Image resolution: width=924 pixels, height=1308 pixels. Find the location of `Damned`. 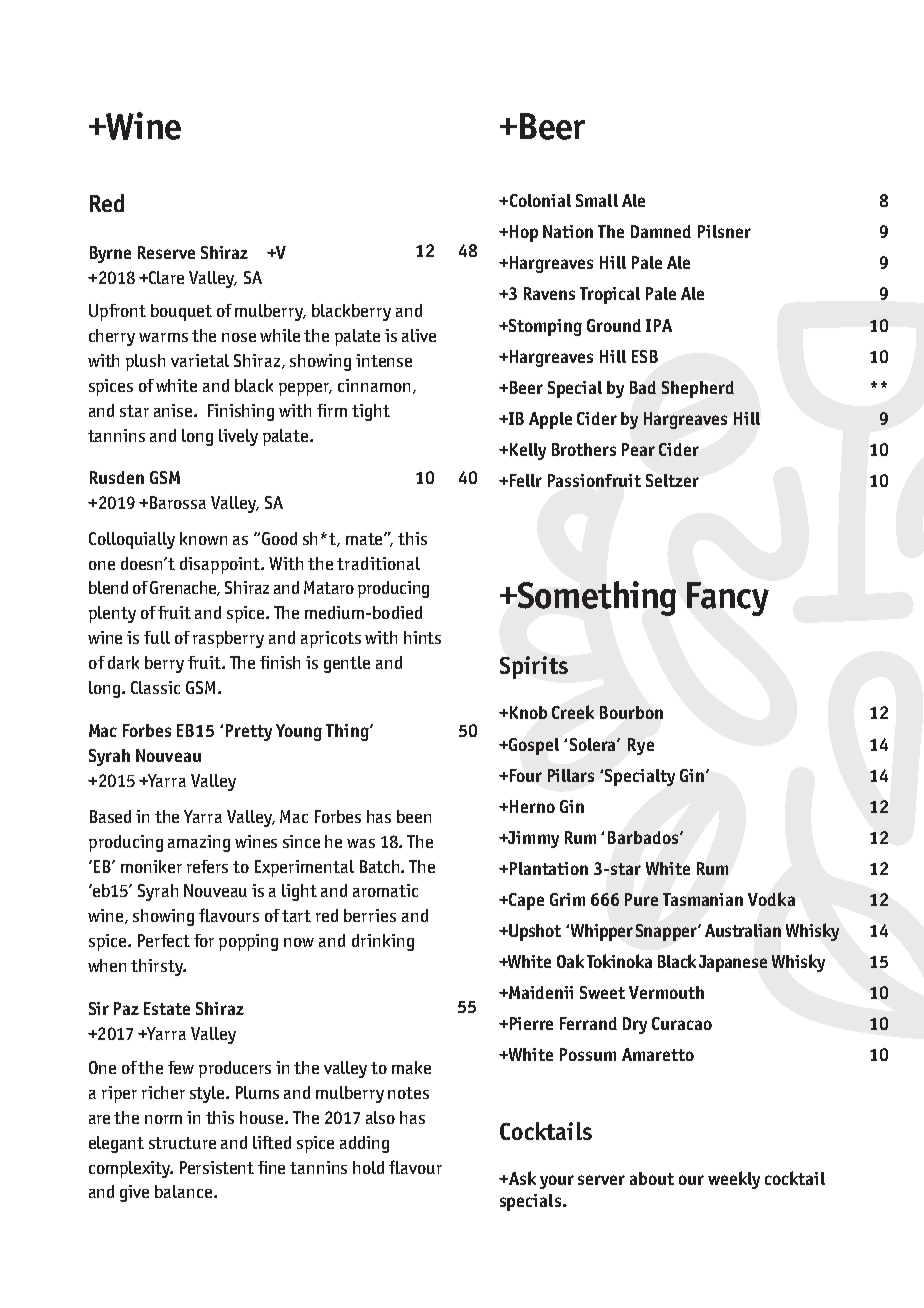

Damned is located at coordinates (661, 231).
